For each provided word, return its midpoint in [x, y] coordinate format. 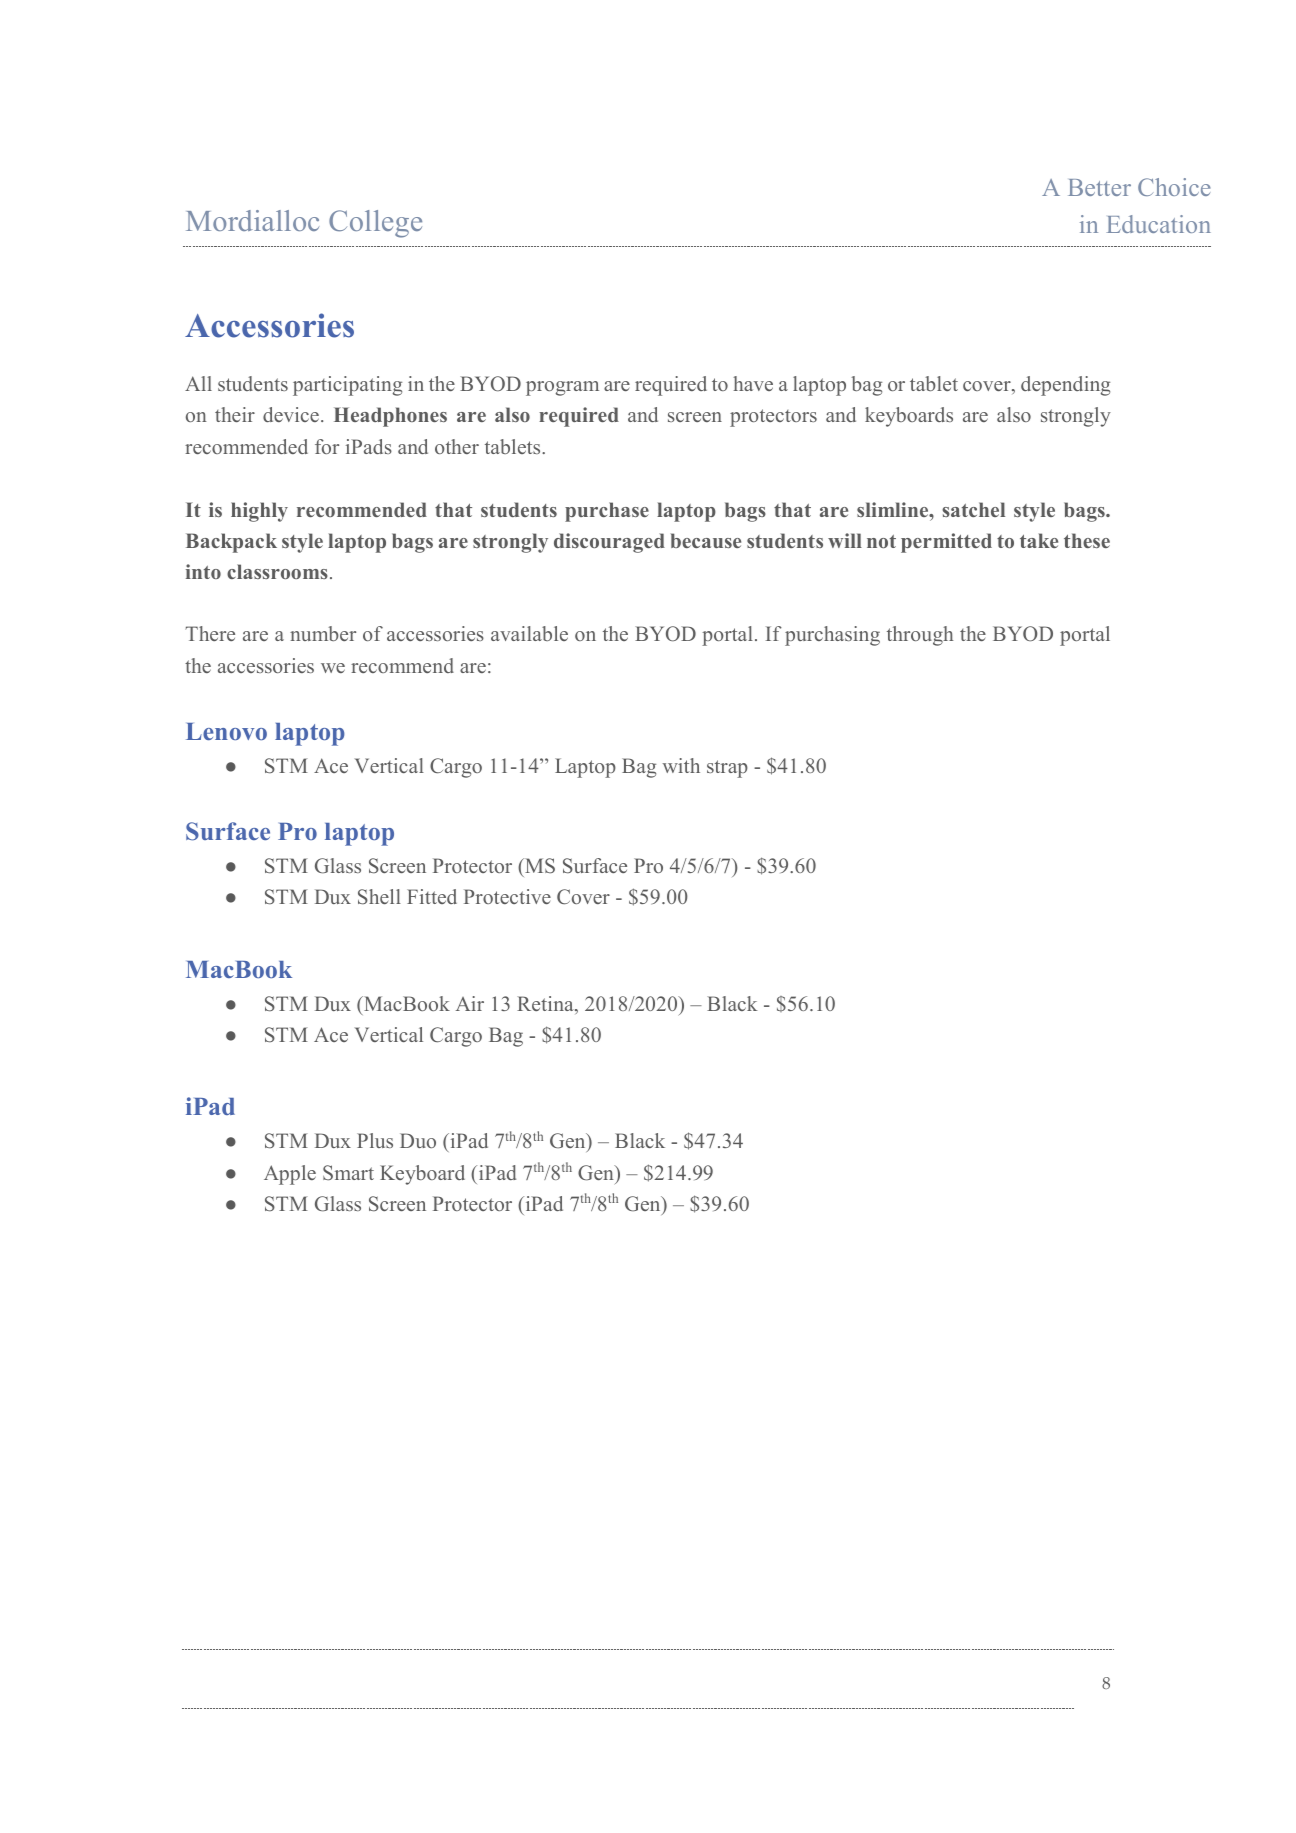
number [323, 633]
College [375, 224]
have [753, 383]
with [681, 765]
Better [1099, 187]
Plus [375, 1140]
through [920, 636]
